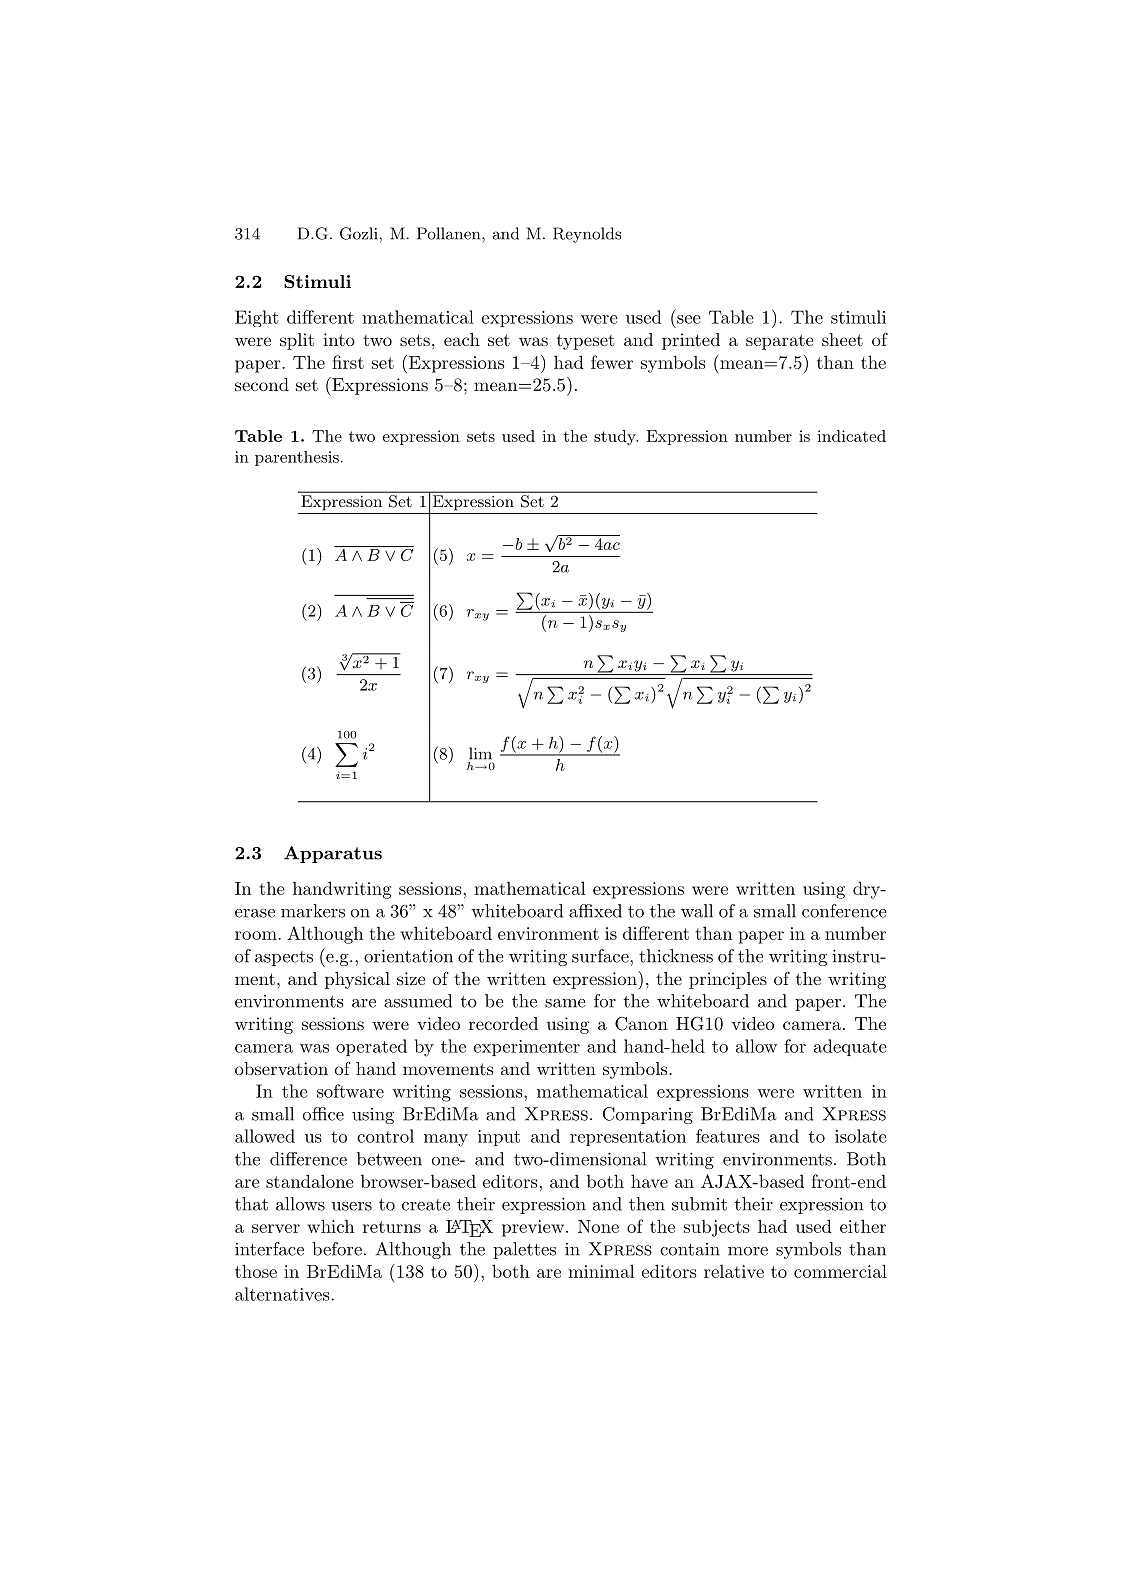 Image resolution: width=1122 pixels, height=1587 pixels. Describe the element at coordinates (587, 235) in the screenshot. I see `Reynolds` at that location.
